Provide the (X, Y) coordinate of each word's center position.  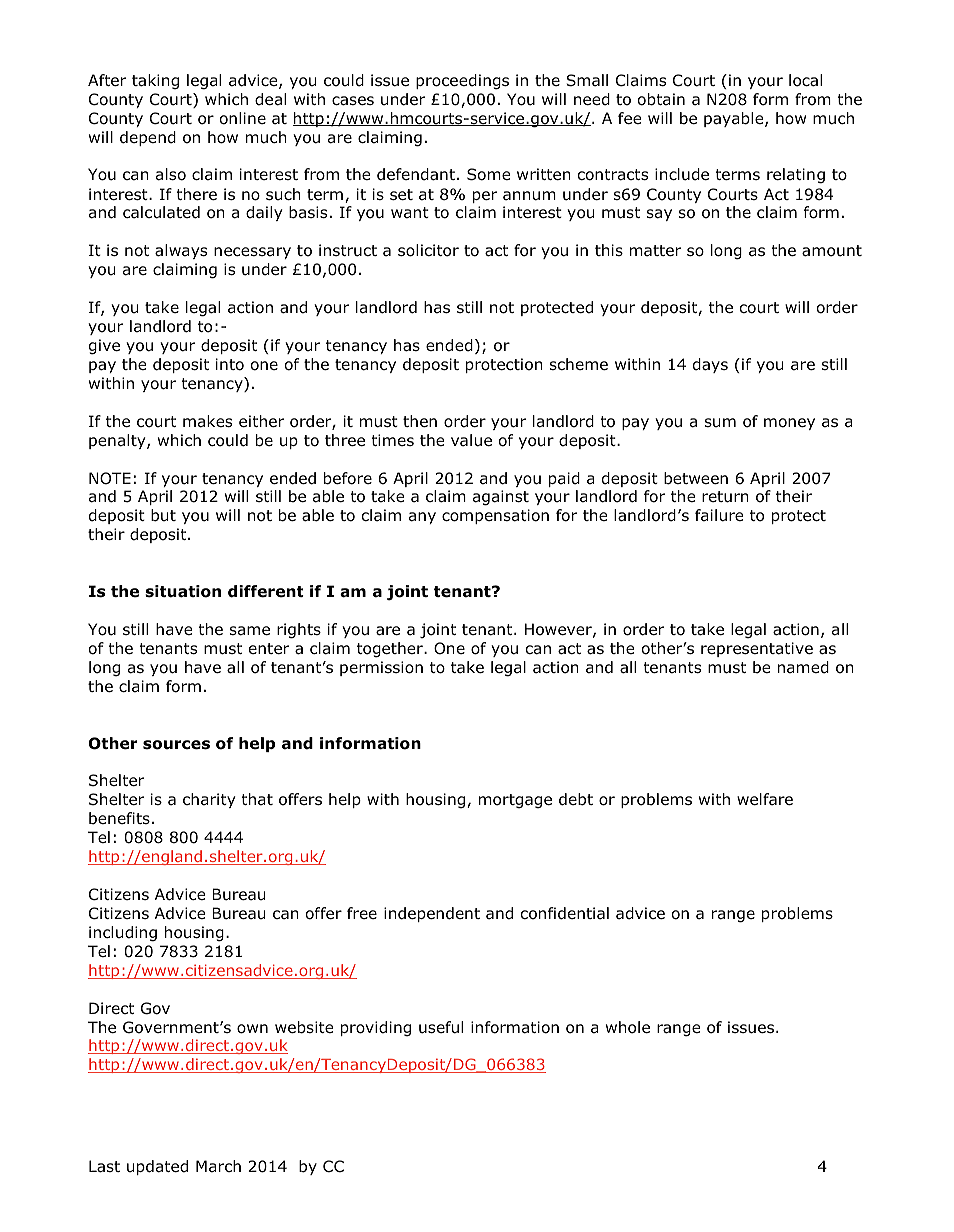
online (243, 118)
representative (757, 649)
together (391, 650)
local (805, 80)
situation (183, 591)
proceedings (462, 82)
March (218, 1166)
